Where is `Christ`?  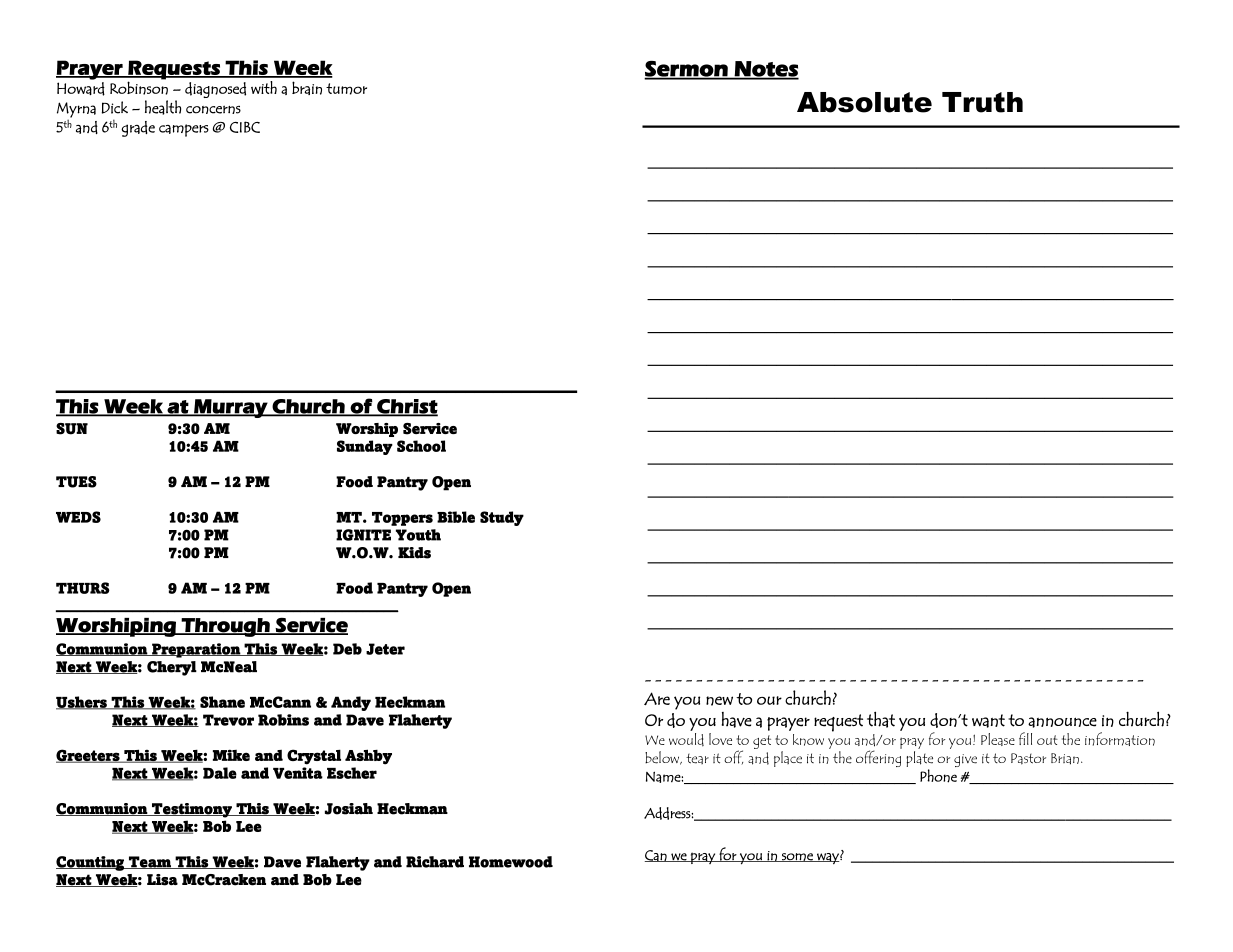
Christ is located at coordinates (406, 407).
